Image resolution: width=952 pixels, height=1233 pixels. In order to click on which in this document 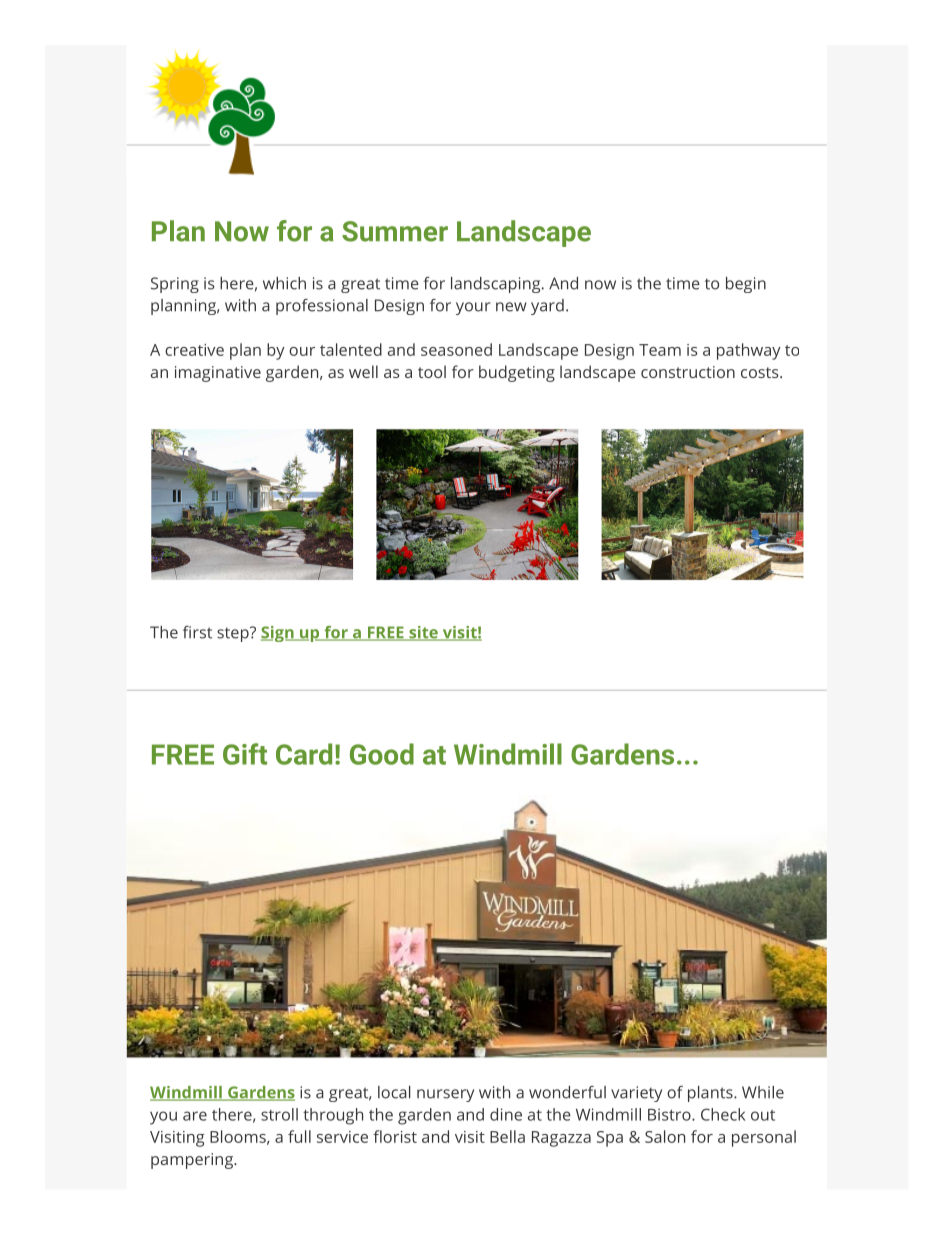, I will do `click(284, 283)`.
